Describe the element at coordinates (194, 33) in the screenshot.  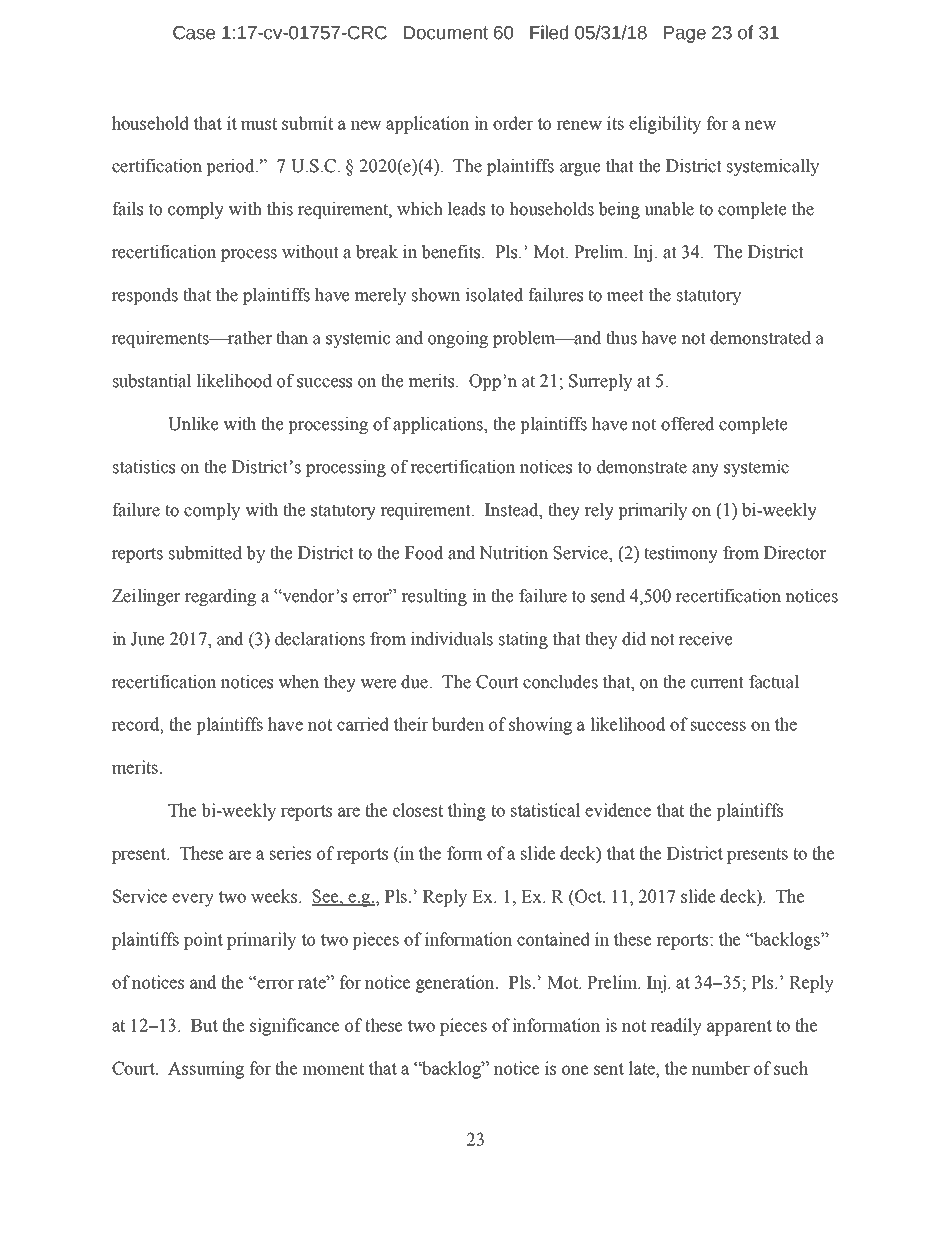
I see `Case` at that location.
